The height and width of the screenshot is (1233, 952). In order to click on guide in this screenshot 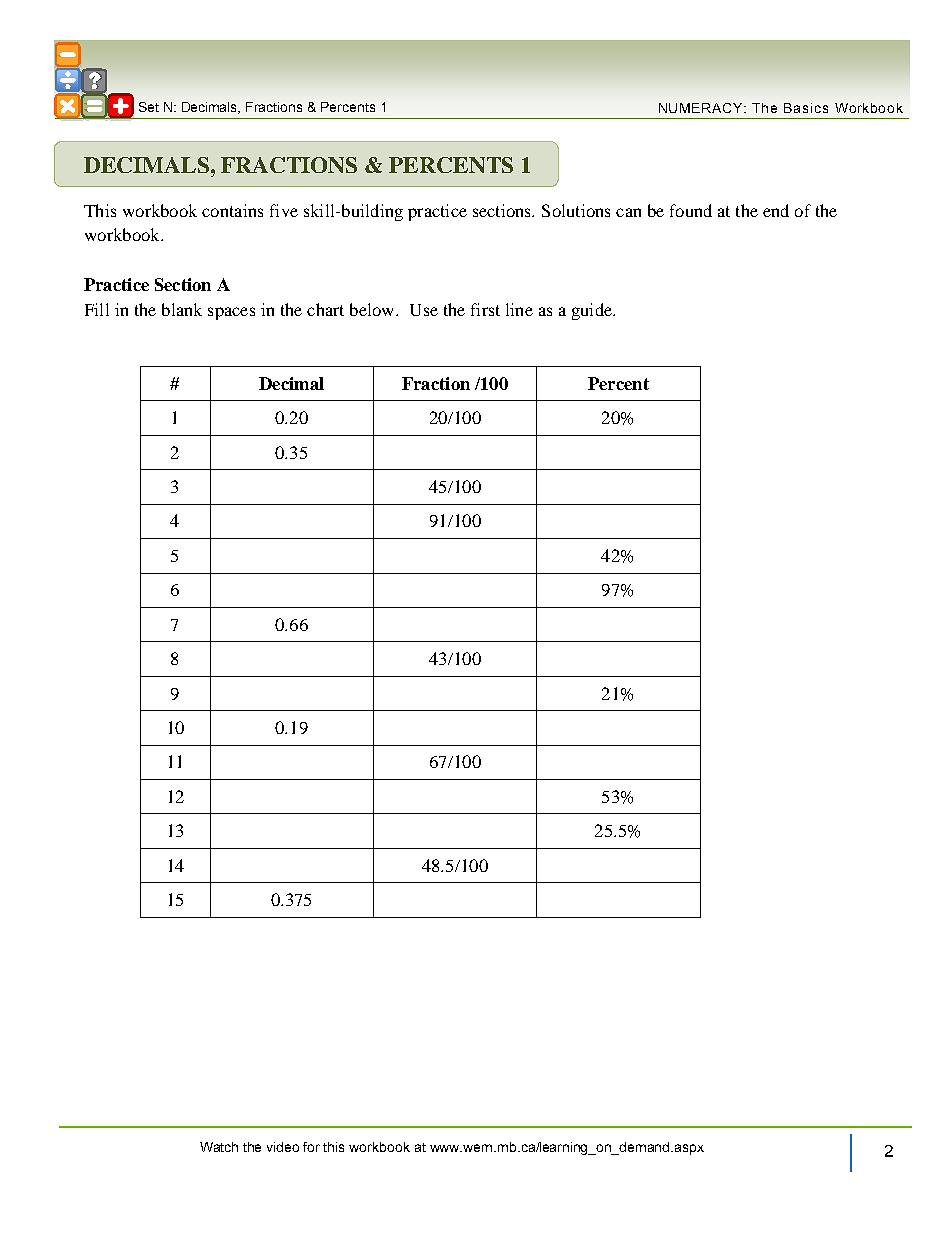, I will do `click(593, 311)`.
